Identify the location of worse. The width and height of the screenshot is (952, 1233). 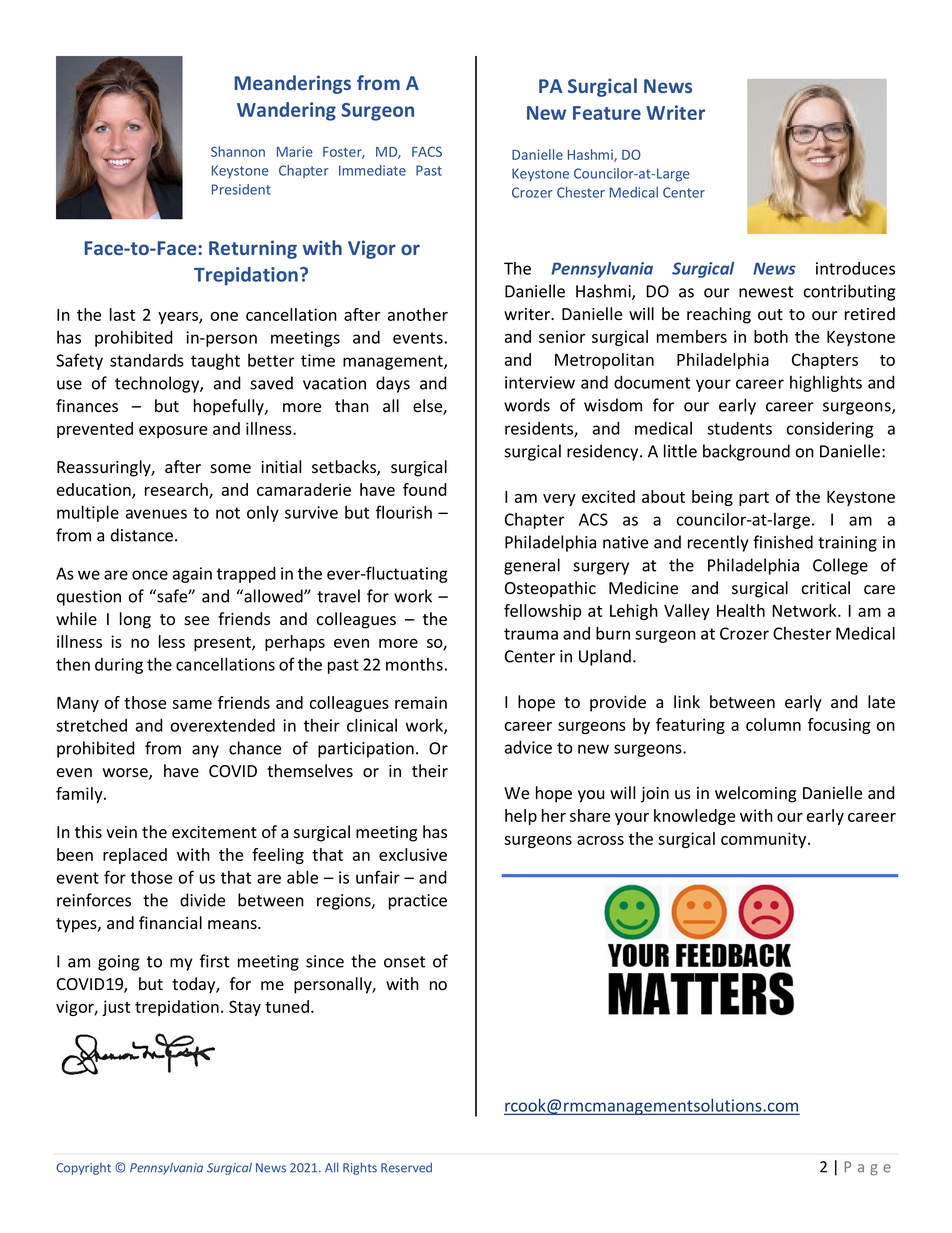
(126, 774).
